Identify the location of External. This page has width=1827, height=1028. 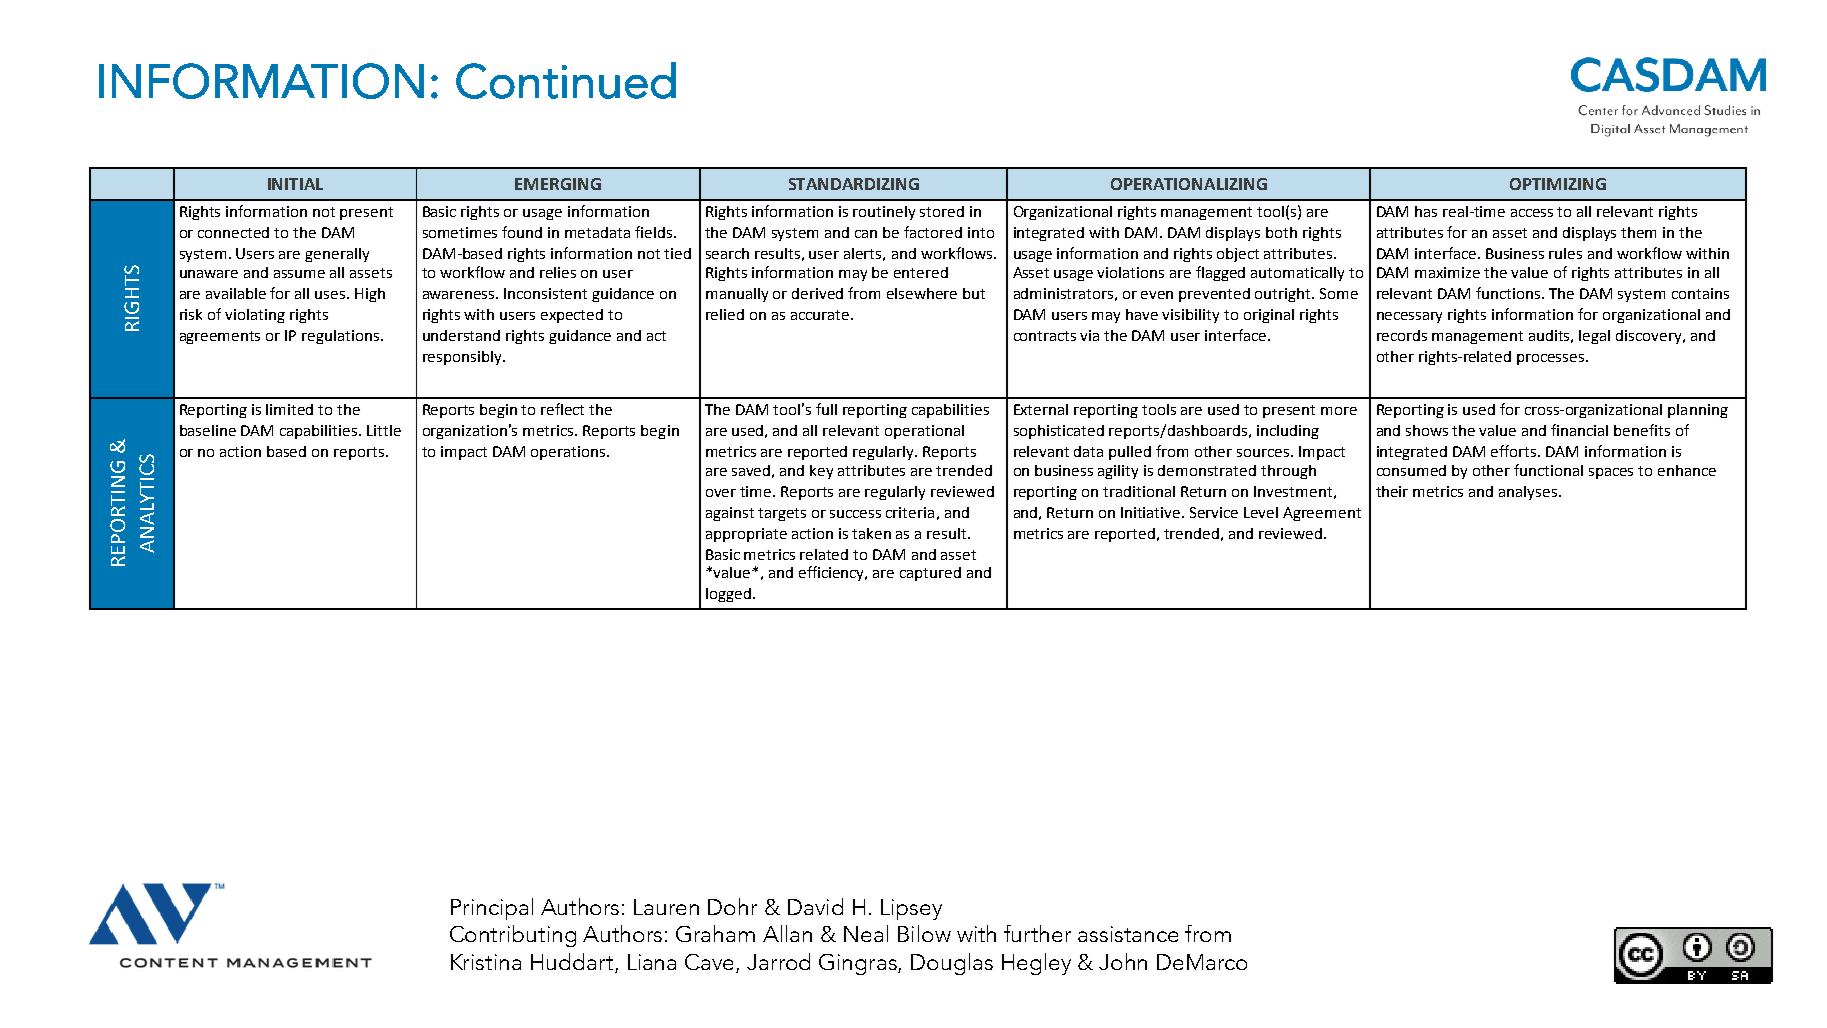
(1041, 409).
